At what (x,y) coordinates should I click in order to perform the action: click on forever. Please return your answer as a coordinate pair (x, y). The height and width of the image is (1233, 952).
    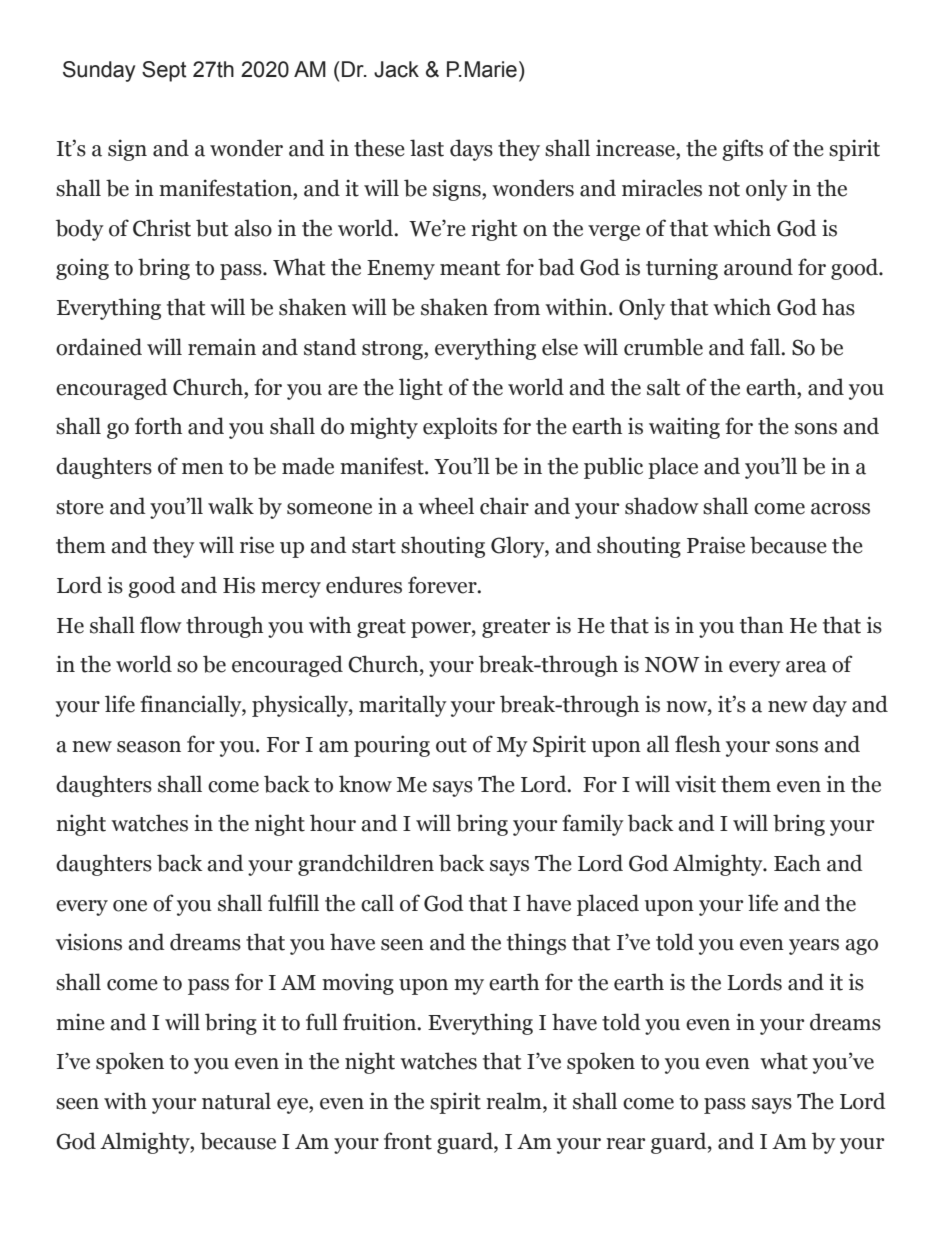
    Looking at the image, I should click on (443, 585).
